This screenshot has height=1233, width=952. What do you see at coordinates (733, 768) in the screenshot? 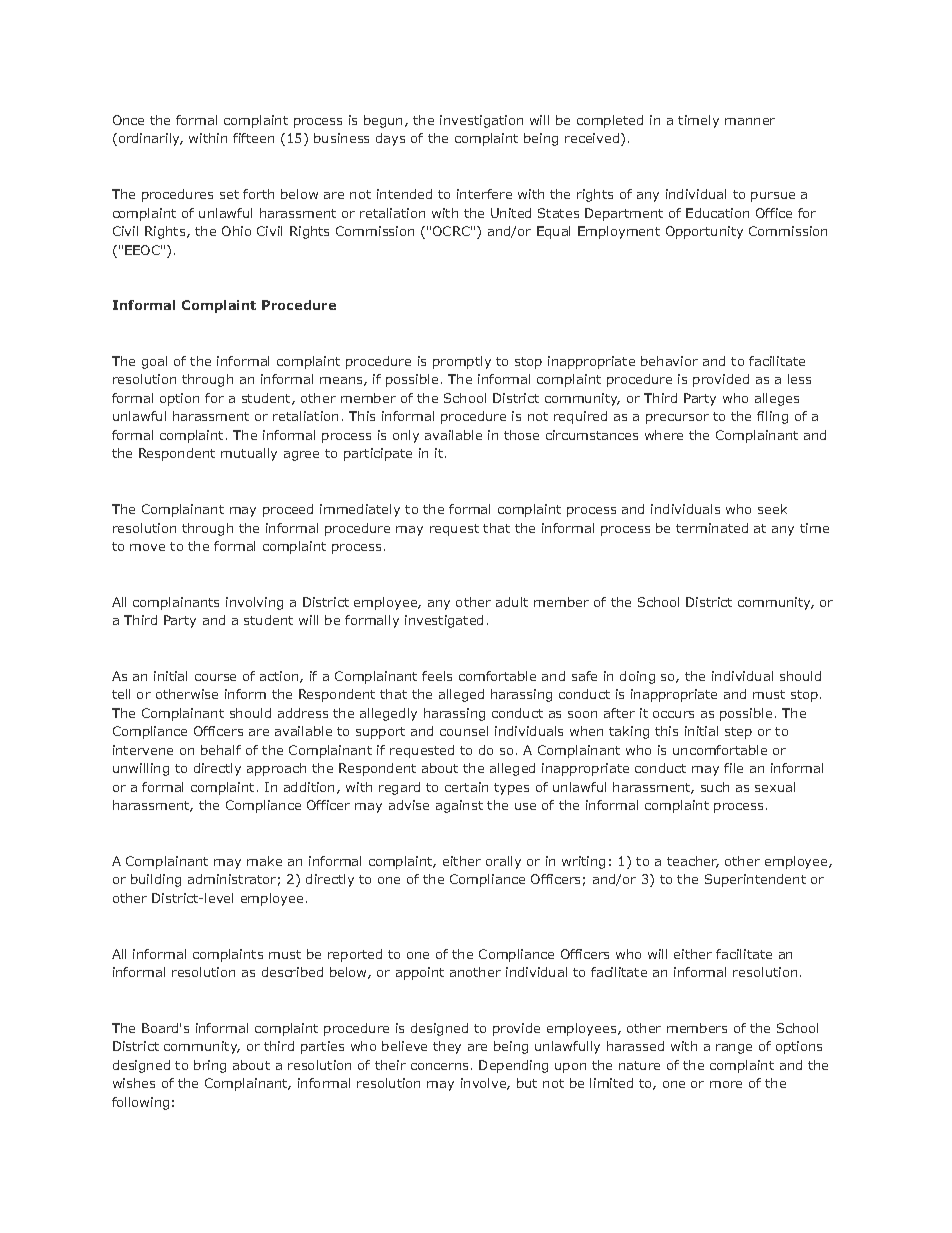
I see `file` at bounding box center [733, 768].
